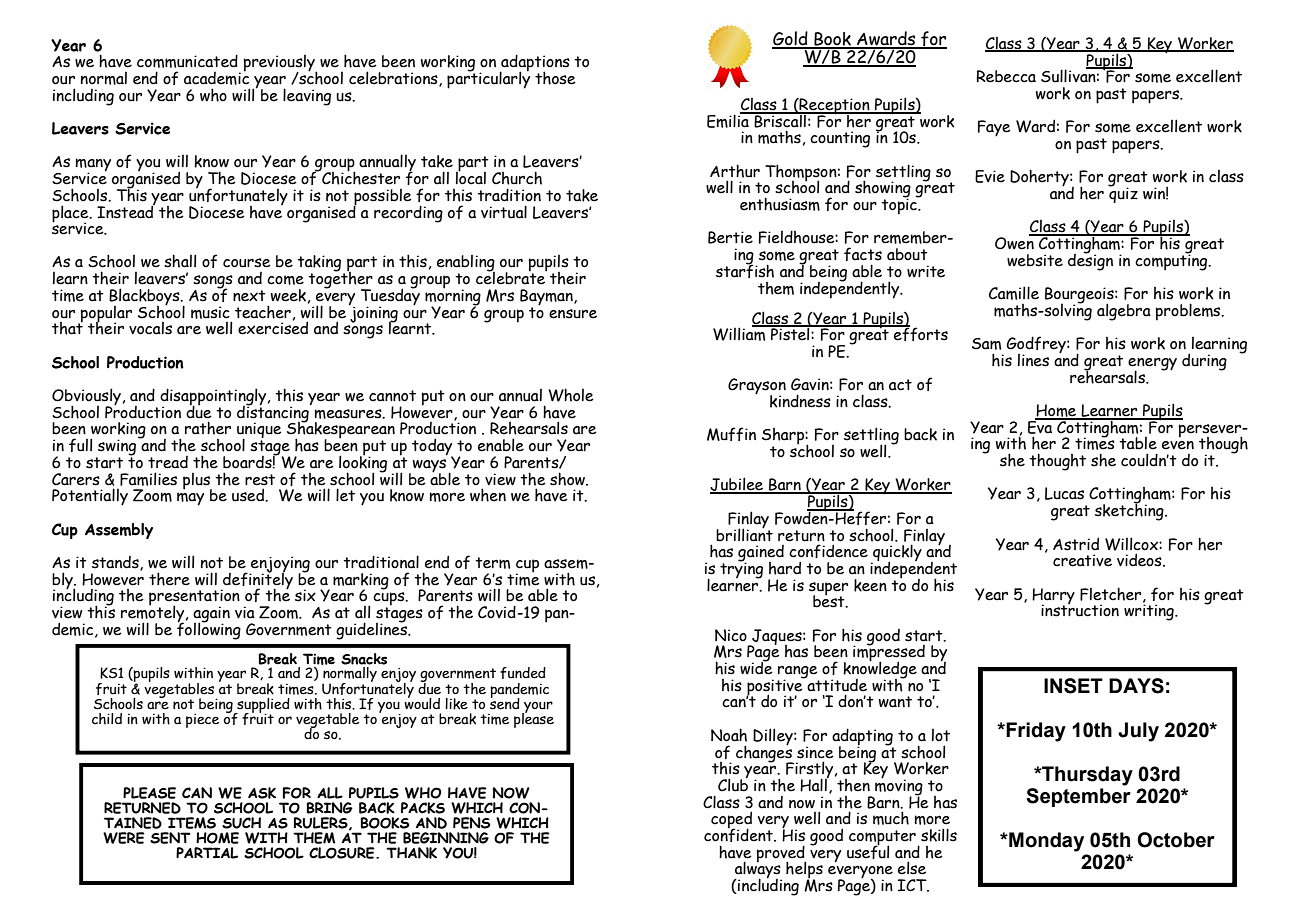 The image size is (1308, 924). Describe the element at coordinates (187, 61) in the page. I see `communicated` at that location.
